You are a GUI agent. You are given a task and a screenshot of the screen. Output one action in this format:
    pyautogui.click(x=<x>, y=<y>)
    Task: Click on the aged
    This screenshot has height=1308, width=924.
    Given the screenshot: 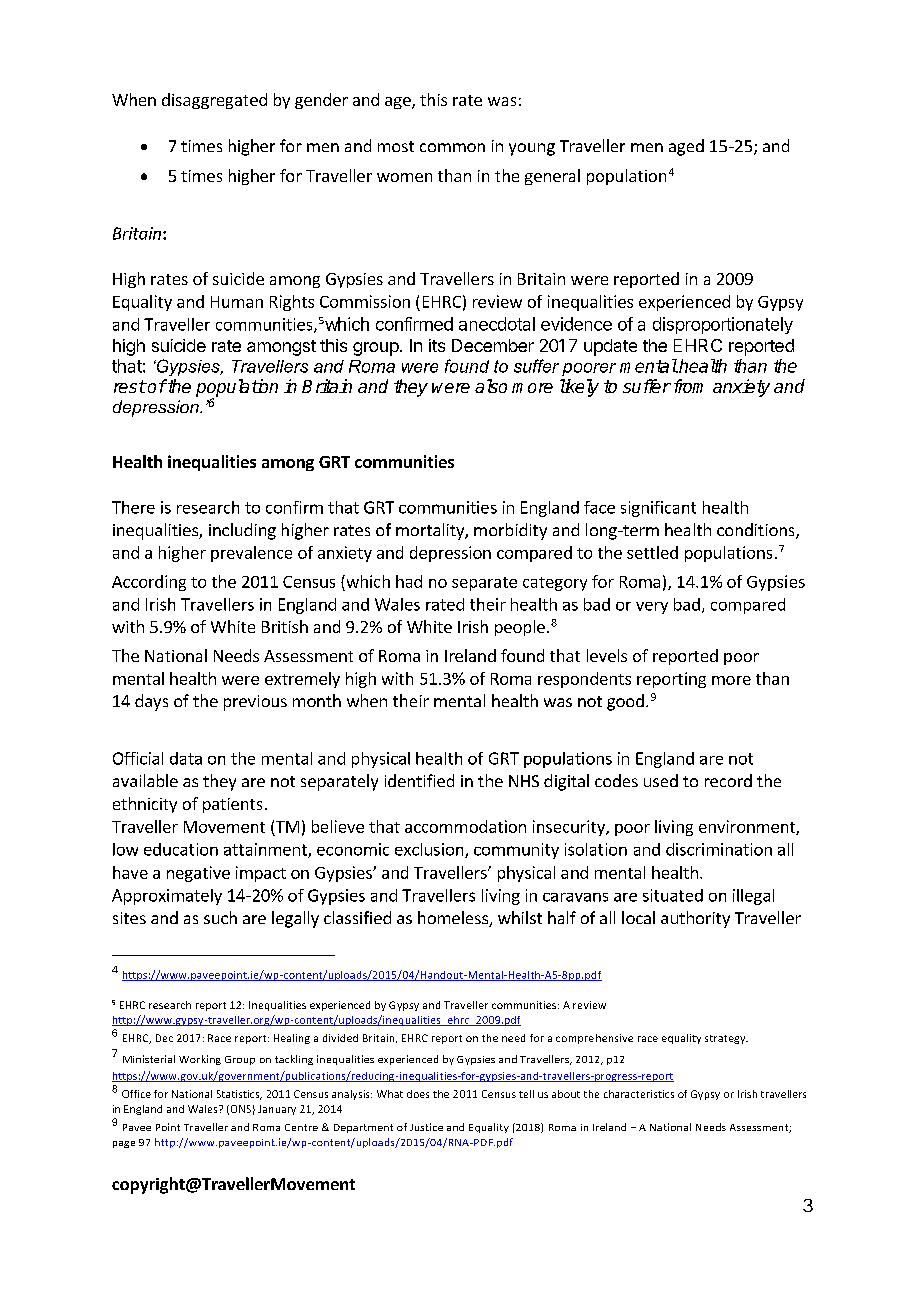 What is the action you would take?
    pyautogui.click(x=686, y=147)
